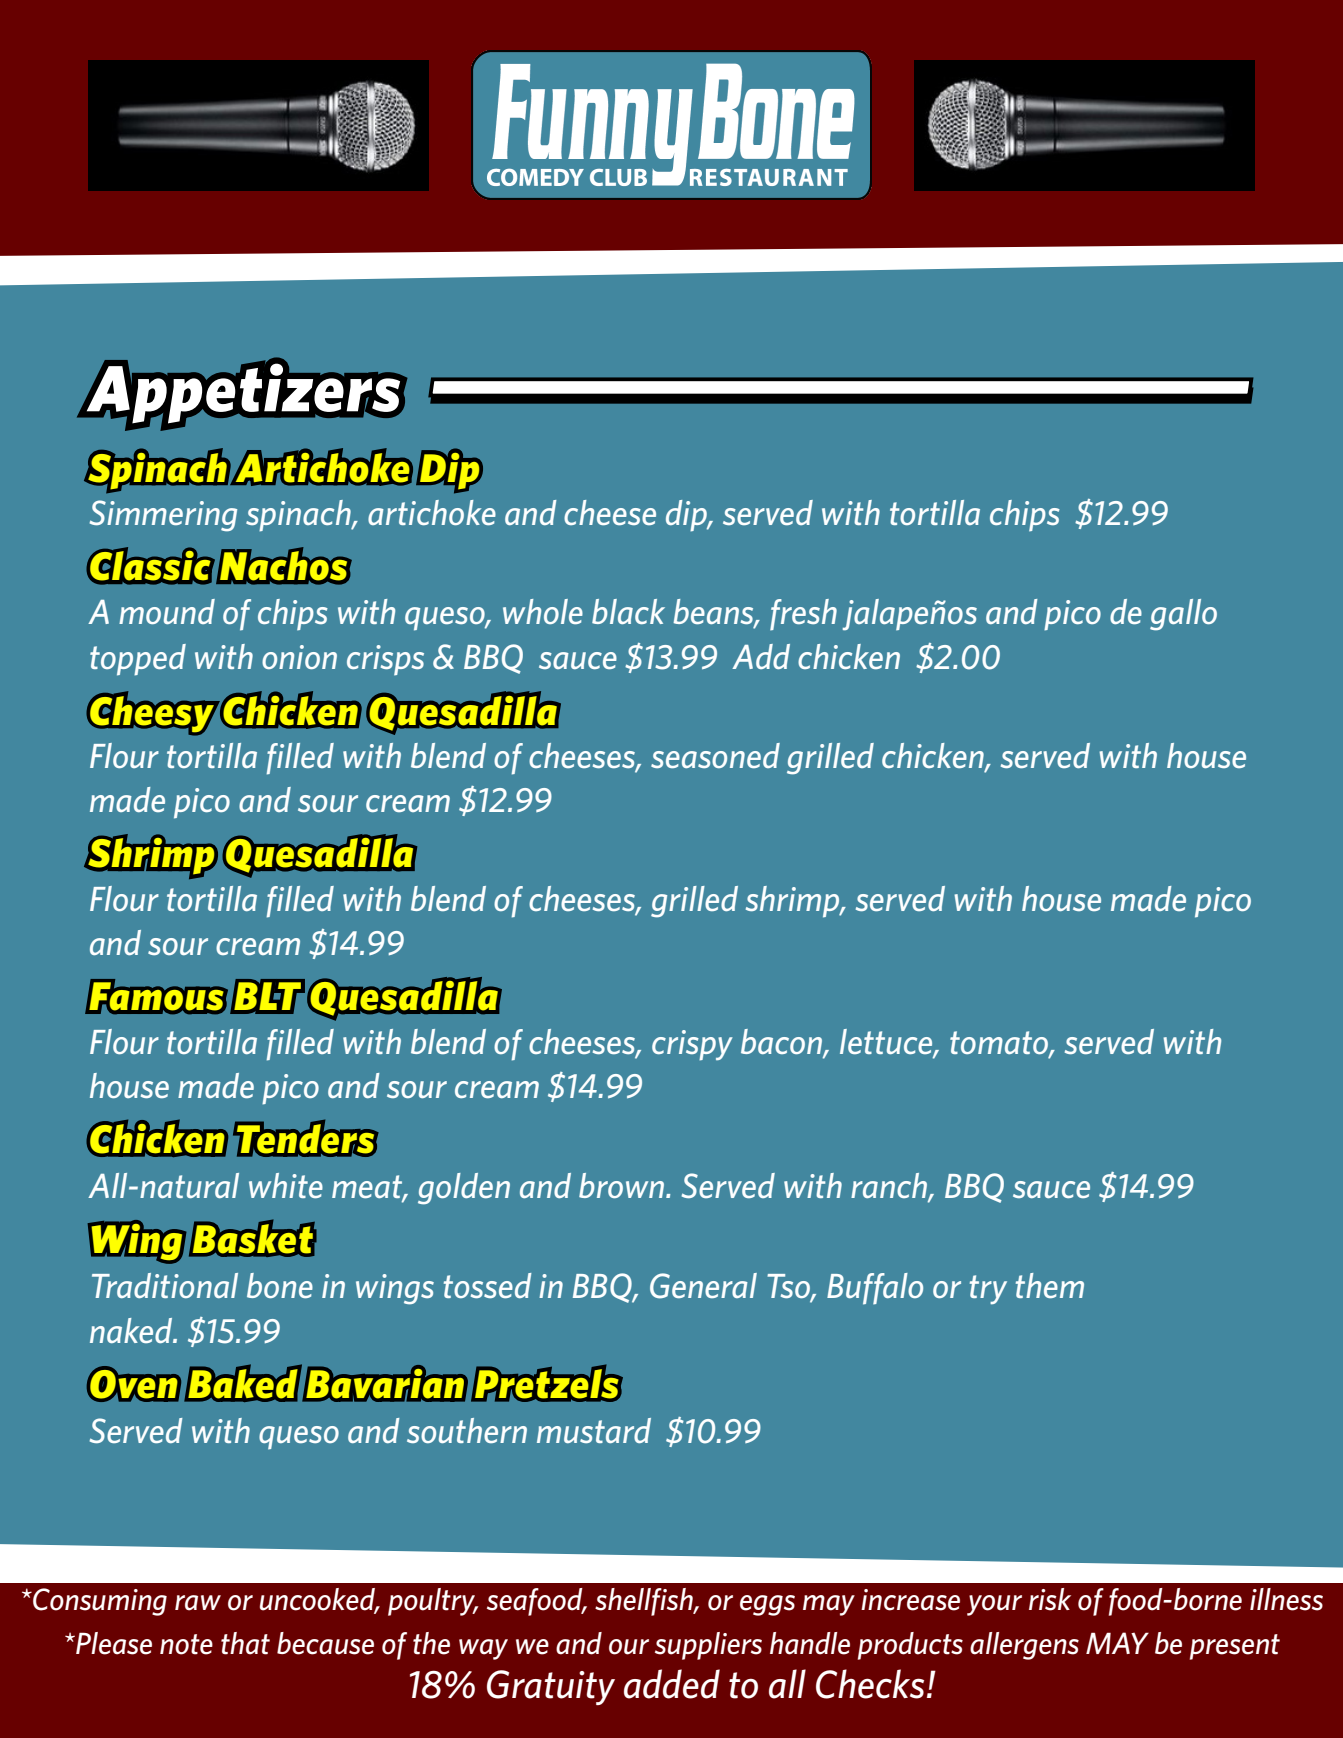 This screenshot has height=1738, width=1343. Describe the element at coordinates (708, 1646) in the screenshot. I see `suppliers` at that location.
